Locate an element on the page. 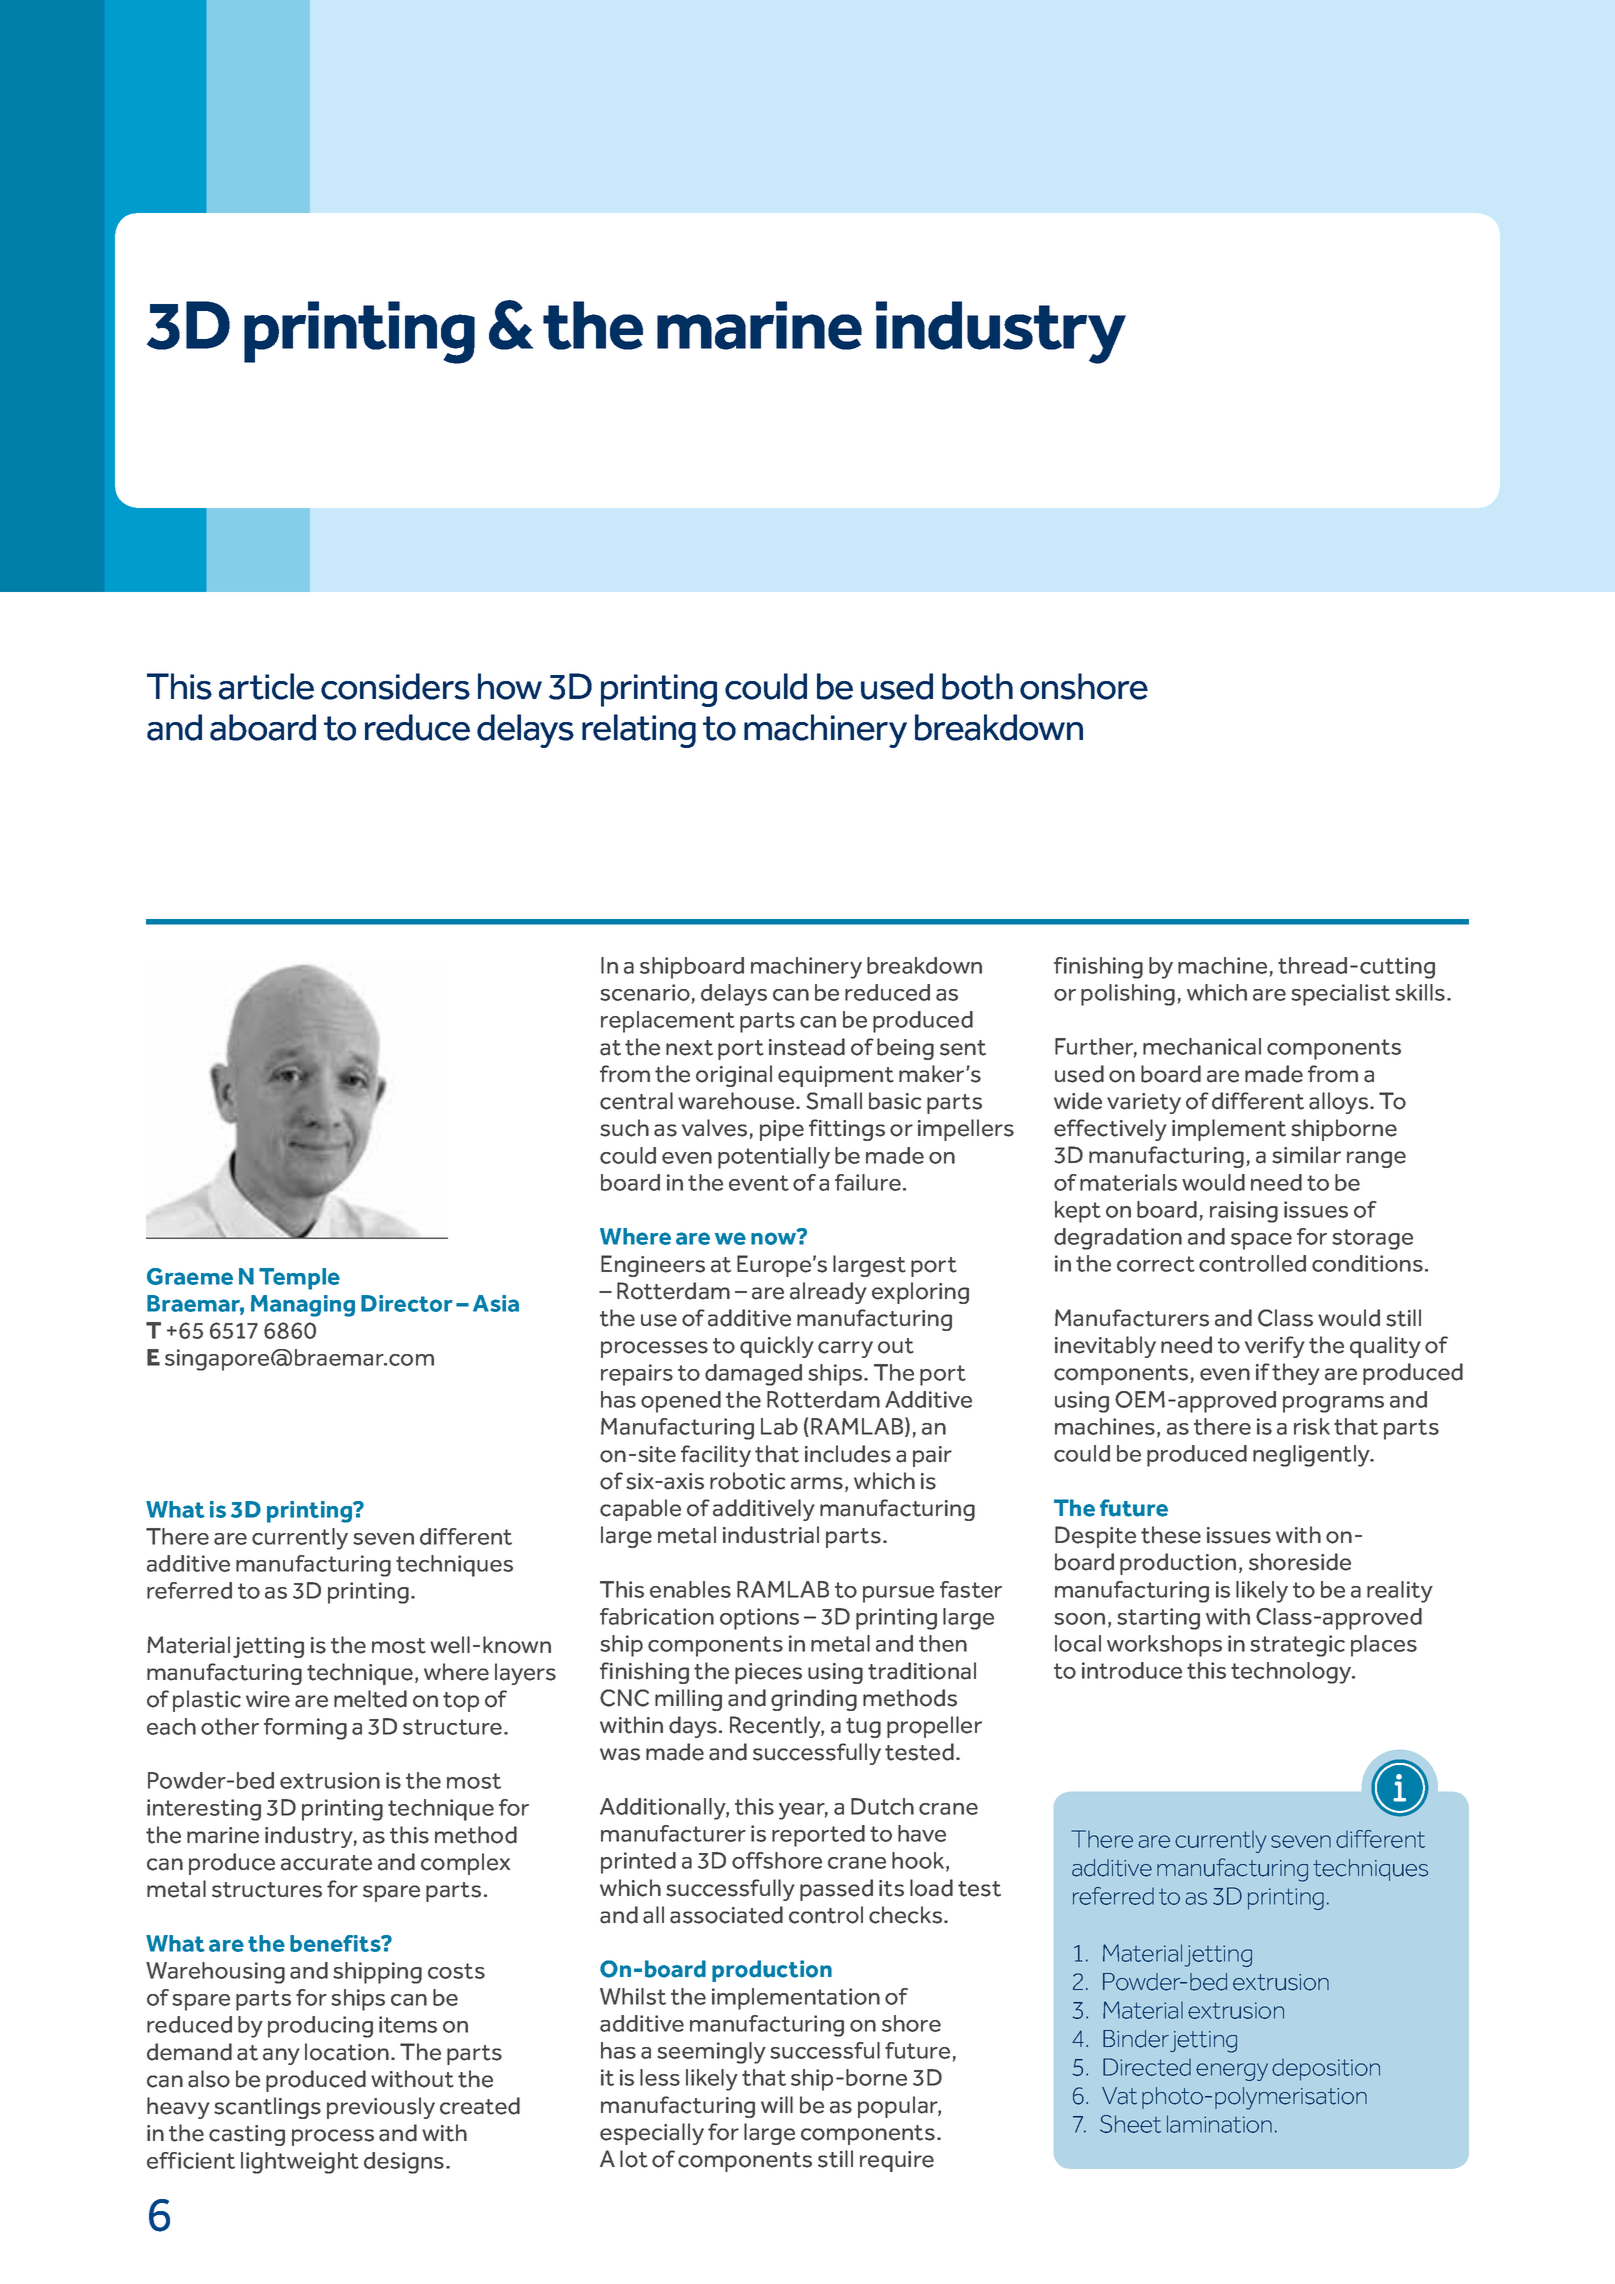 The height and width of the image is (2284, 1615). both is located at coordinates (977, 686).
